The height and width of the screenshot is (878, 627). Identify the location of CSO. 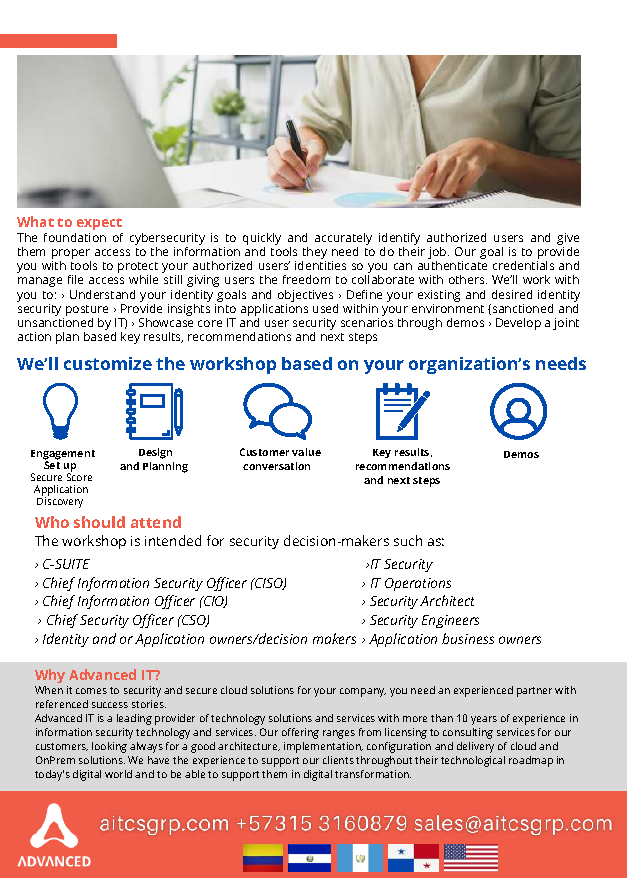
(194, 621).
